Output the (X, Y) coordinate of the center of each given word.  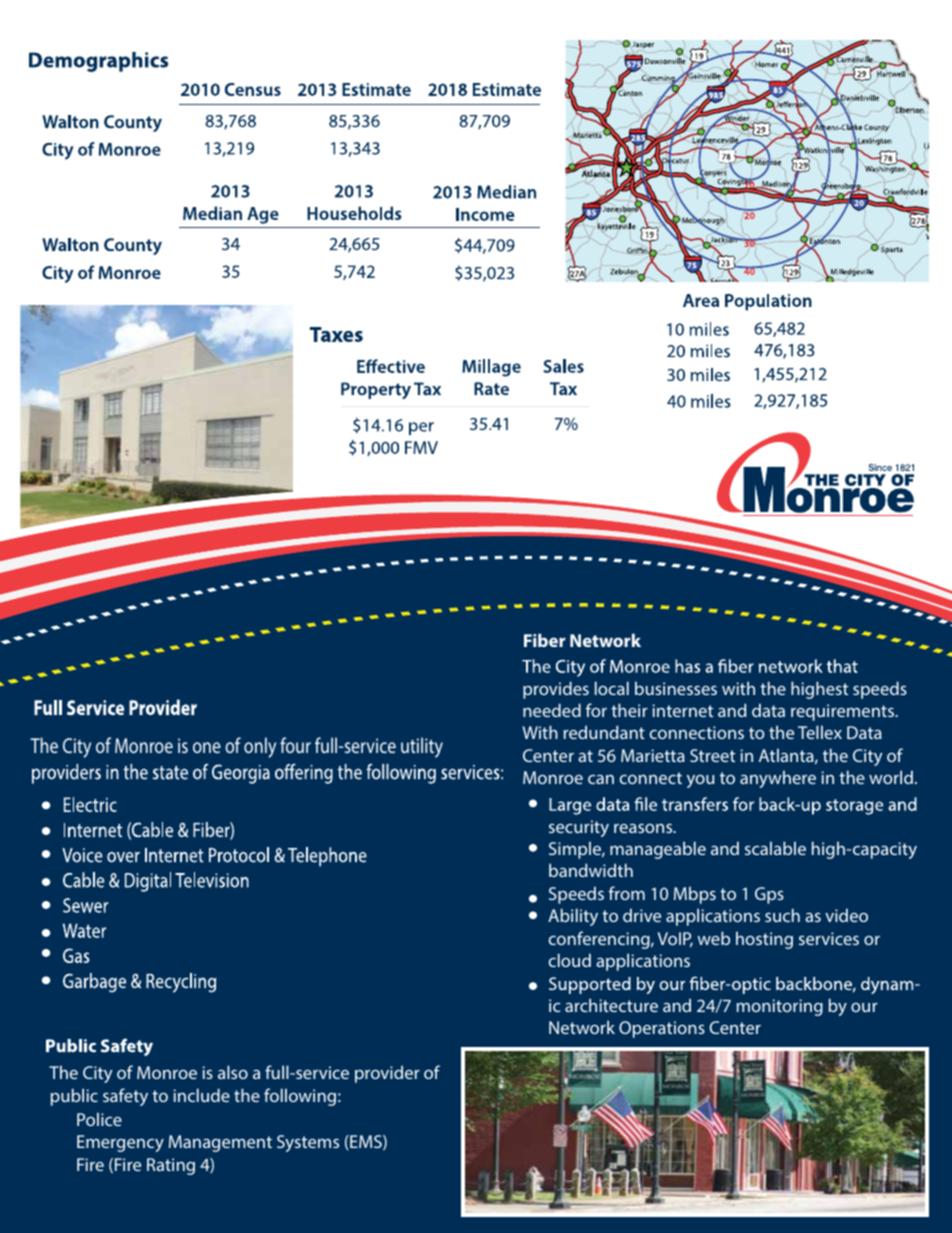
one (207, 747)
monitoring (780, 1007)
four (295, 745)
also (233, 1072)
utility (422, 747)
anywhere (778, 779)
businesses (676, 688)
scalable (775, 848)
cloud (569, 960)
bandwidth (591, 870)
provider (387, 1074)
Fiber (545, 640)
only (260, 747)
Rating (171, 1166)
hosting (764, 940)
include (201, 1095)
